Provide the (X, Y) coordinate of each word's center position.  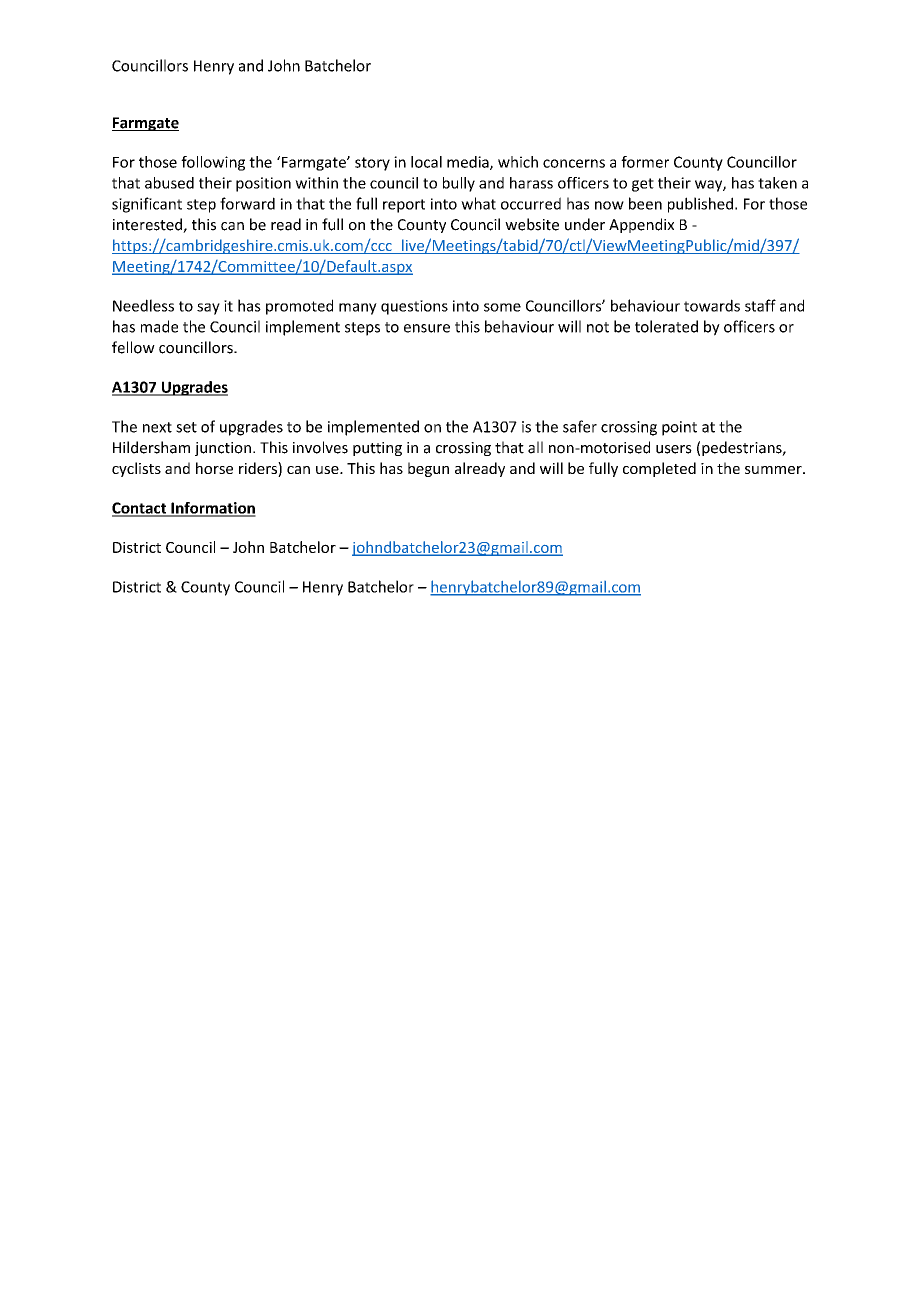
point (679, 428)
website (532, 224)
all (535, 447)
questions (414, 307)
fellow (133, 347)
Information (212, 509)
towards (712, 305)
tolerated (666, 326)
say (208, 309)
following (213, 163)
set (186, 427)
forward (247, 203)
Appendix (641, 225)
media (469, 163)
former (645, 162)
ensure (427, 328)
